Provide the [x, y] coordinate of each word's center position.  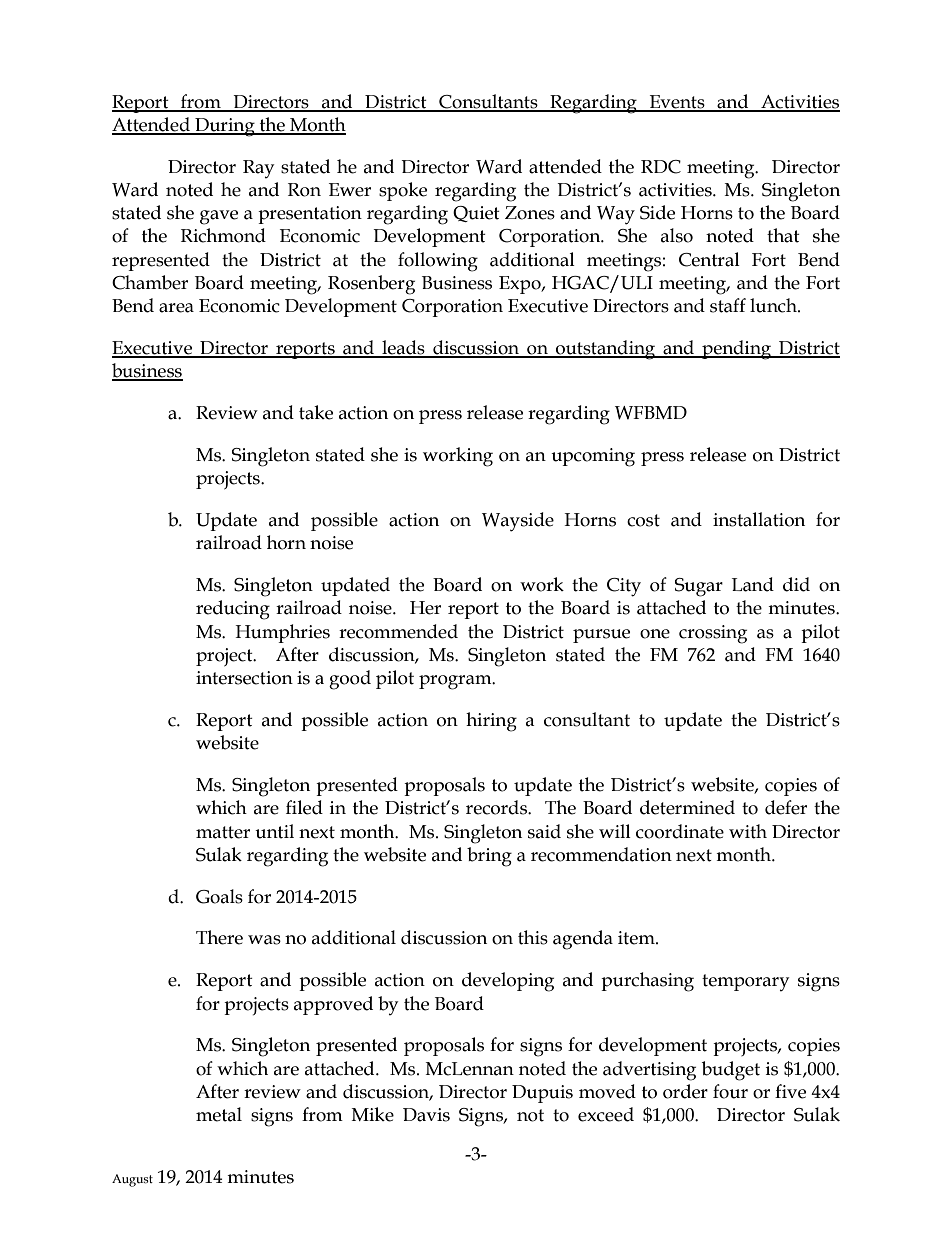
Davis [426, 1115]
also [677, 235]
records [497, 807]
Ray [258, 169]
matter [223, 832]
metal [219, 1114]
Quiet [476, 214]
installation [759, 519]
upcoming [593, 457]
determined [687, 807]
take [316, 412]
